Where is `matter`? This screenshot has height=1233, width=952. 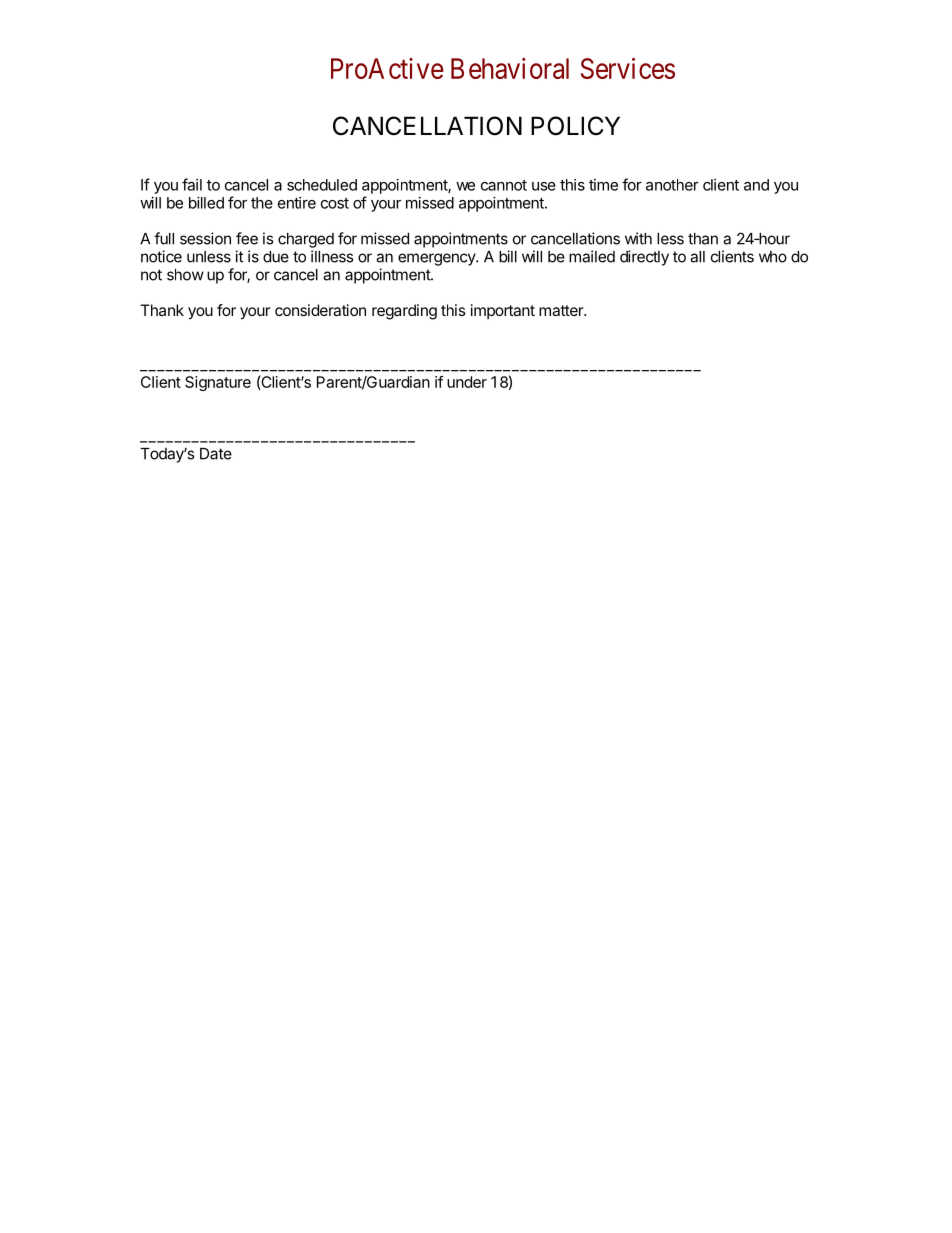 matter is located at coordinates (562, 310).
